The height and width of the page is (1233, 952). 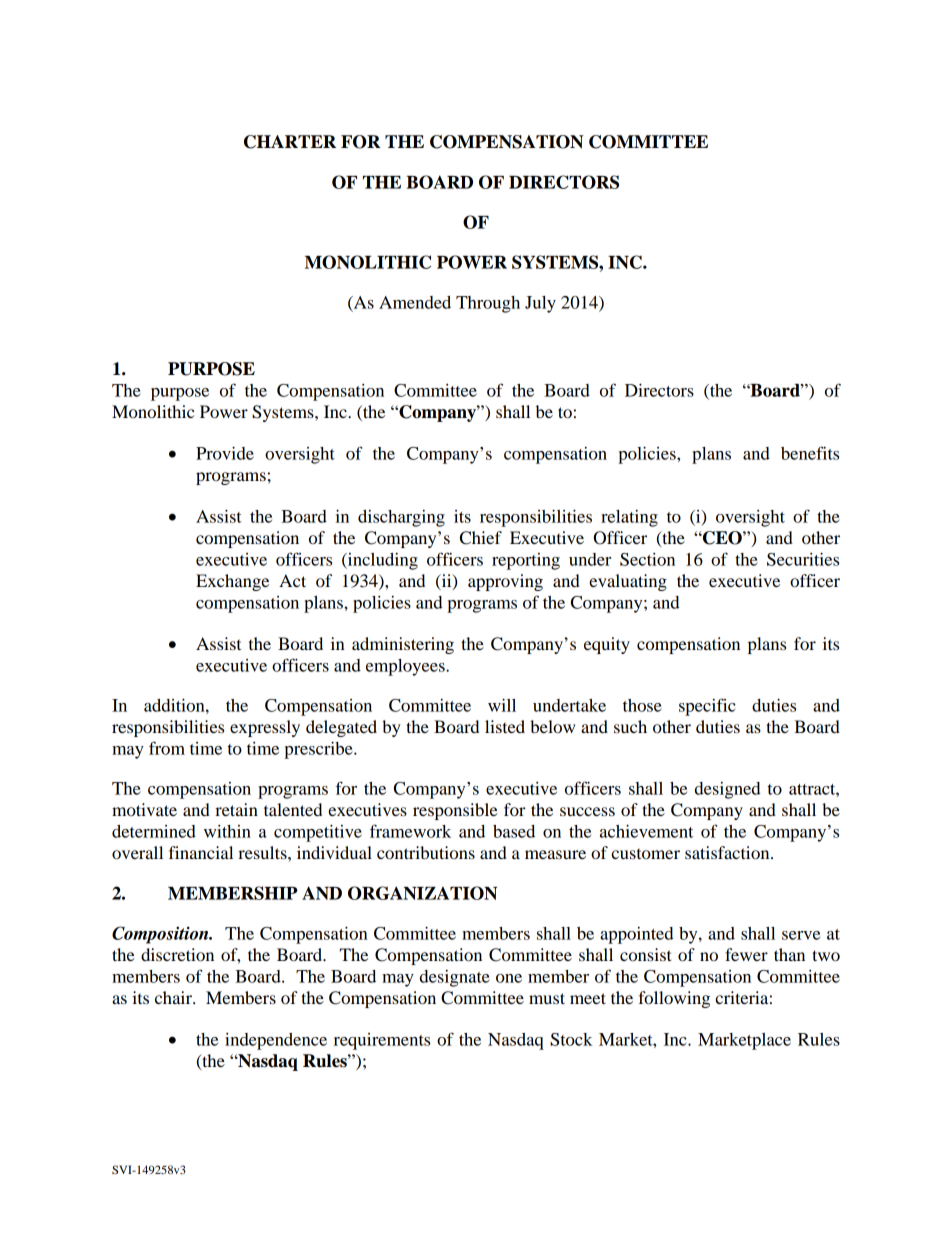 What do you see at coordinates (401, 518) in the page?
I see `discharging` at bounding box center [401, 518].
